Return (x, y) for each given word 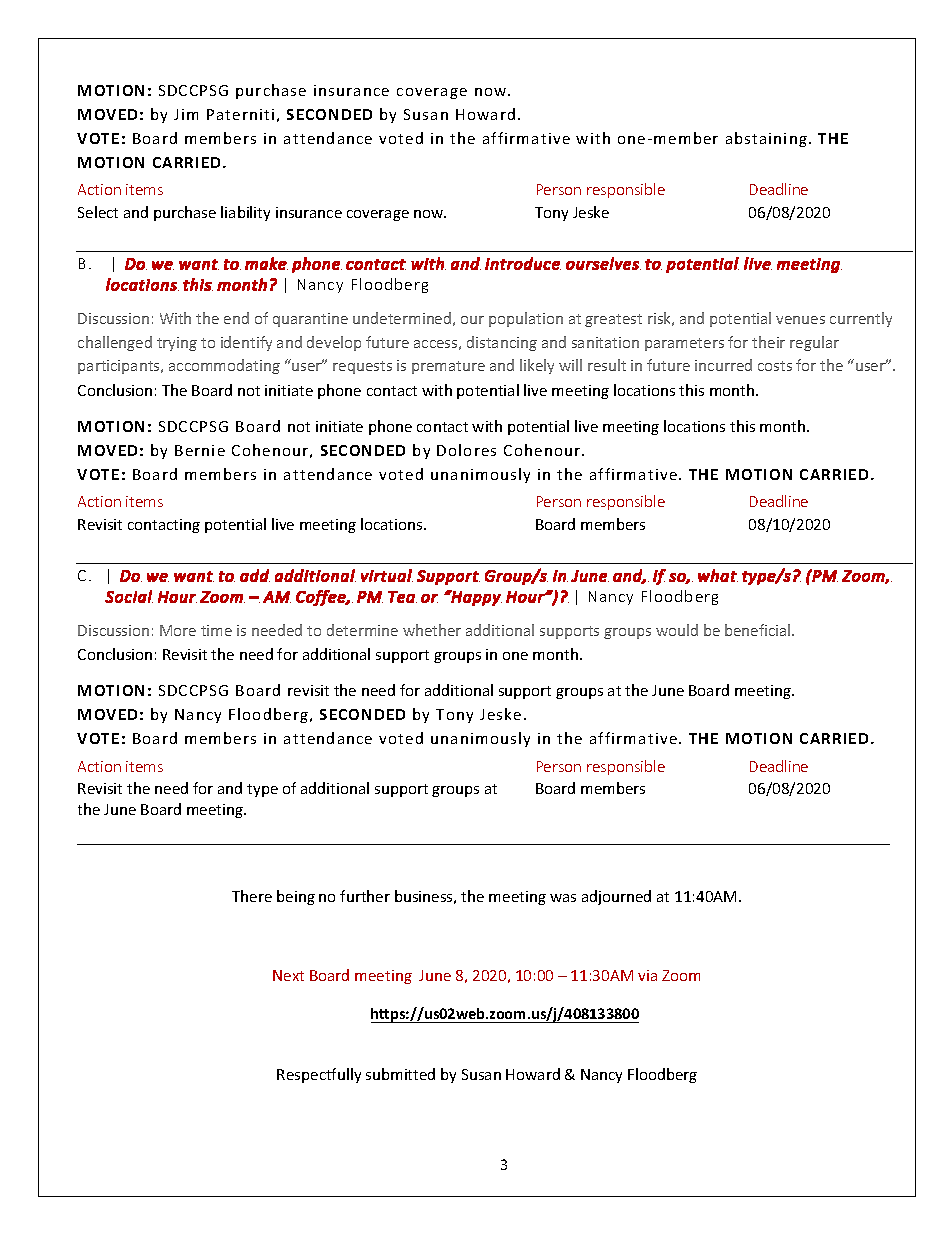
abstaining (766, 139)
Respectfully (319, 1075)
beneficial (759, 630)
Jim (186, 114)
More (178, 630)
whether (432, 630)
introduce (523, 263)
